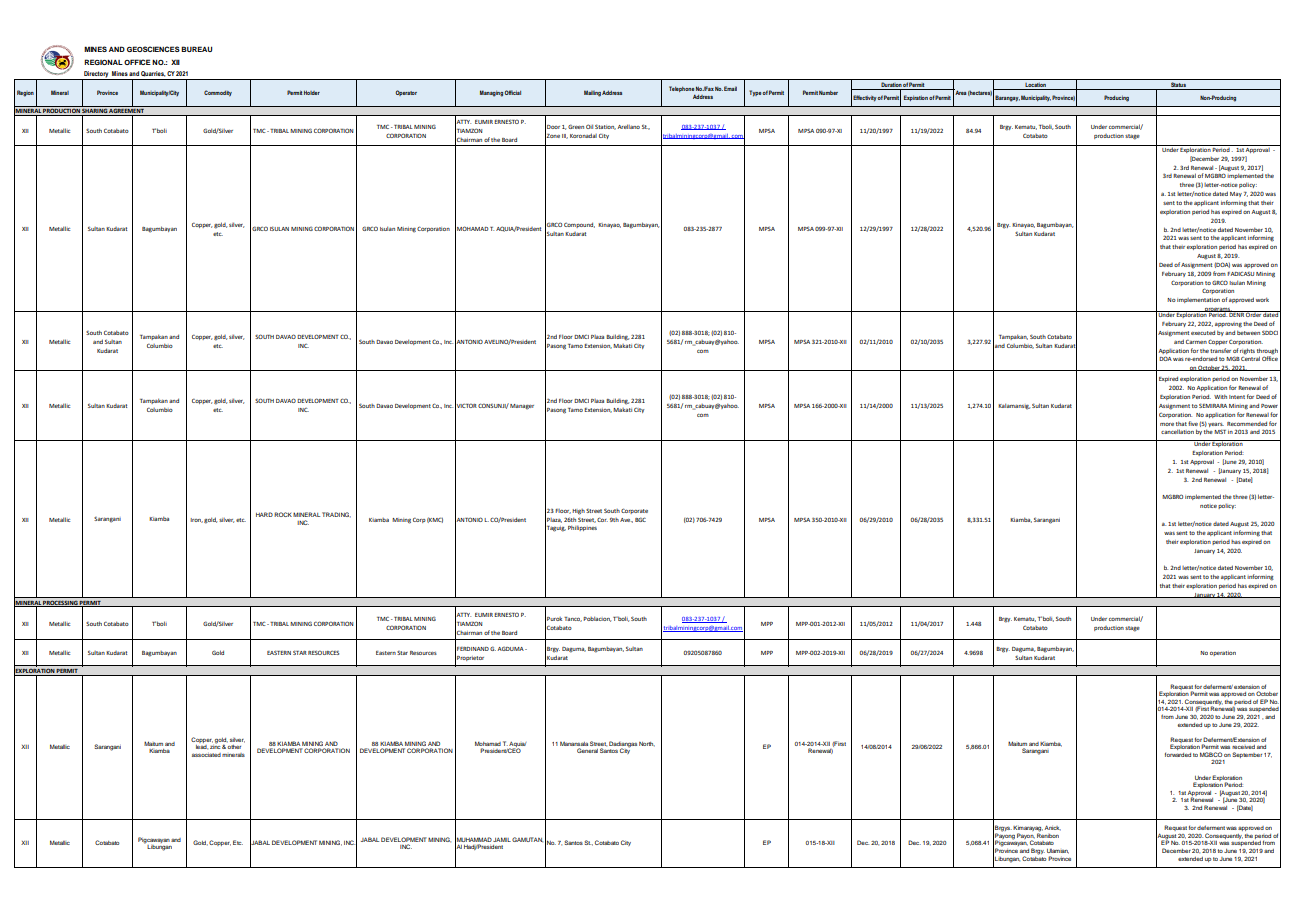 This image has height=924, width=1308. What do you see at coordinates (1223, 653) in the image?
I see `operation` at bounding box center [1223, 653].
